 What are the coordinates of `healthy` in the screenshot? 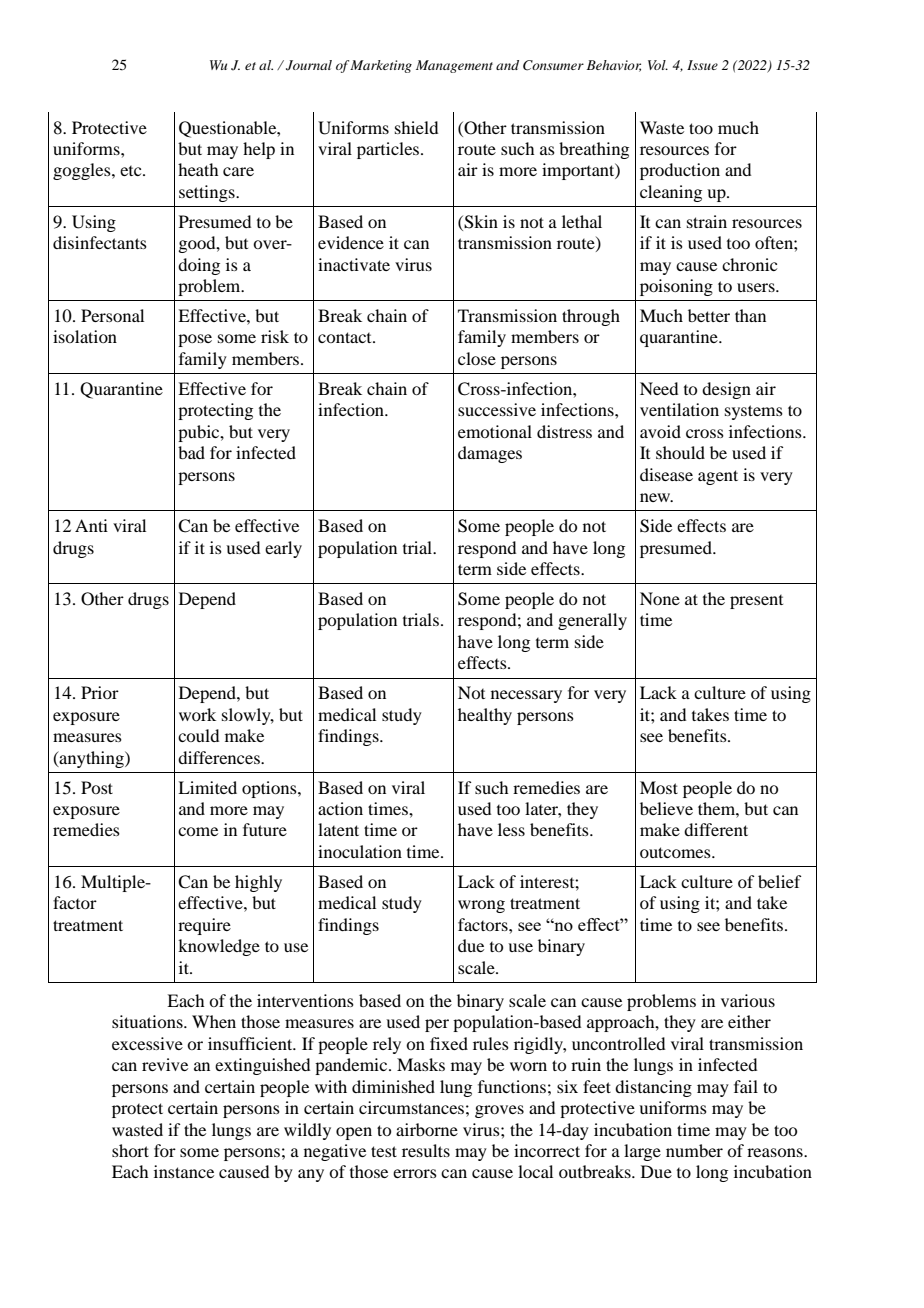 It's located at (485, 716).
